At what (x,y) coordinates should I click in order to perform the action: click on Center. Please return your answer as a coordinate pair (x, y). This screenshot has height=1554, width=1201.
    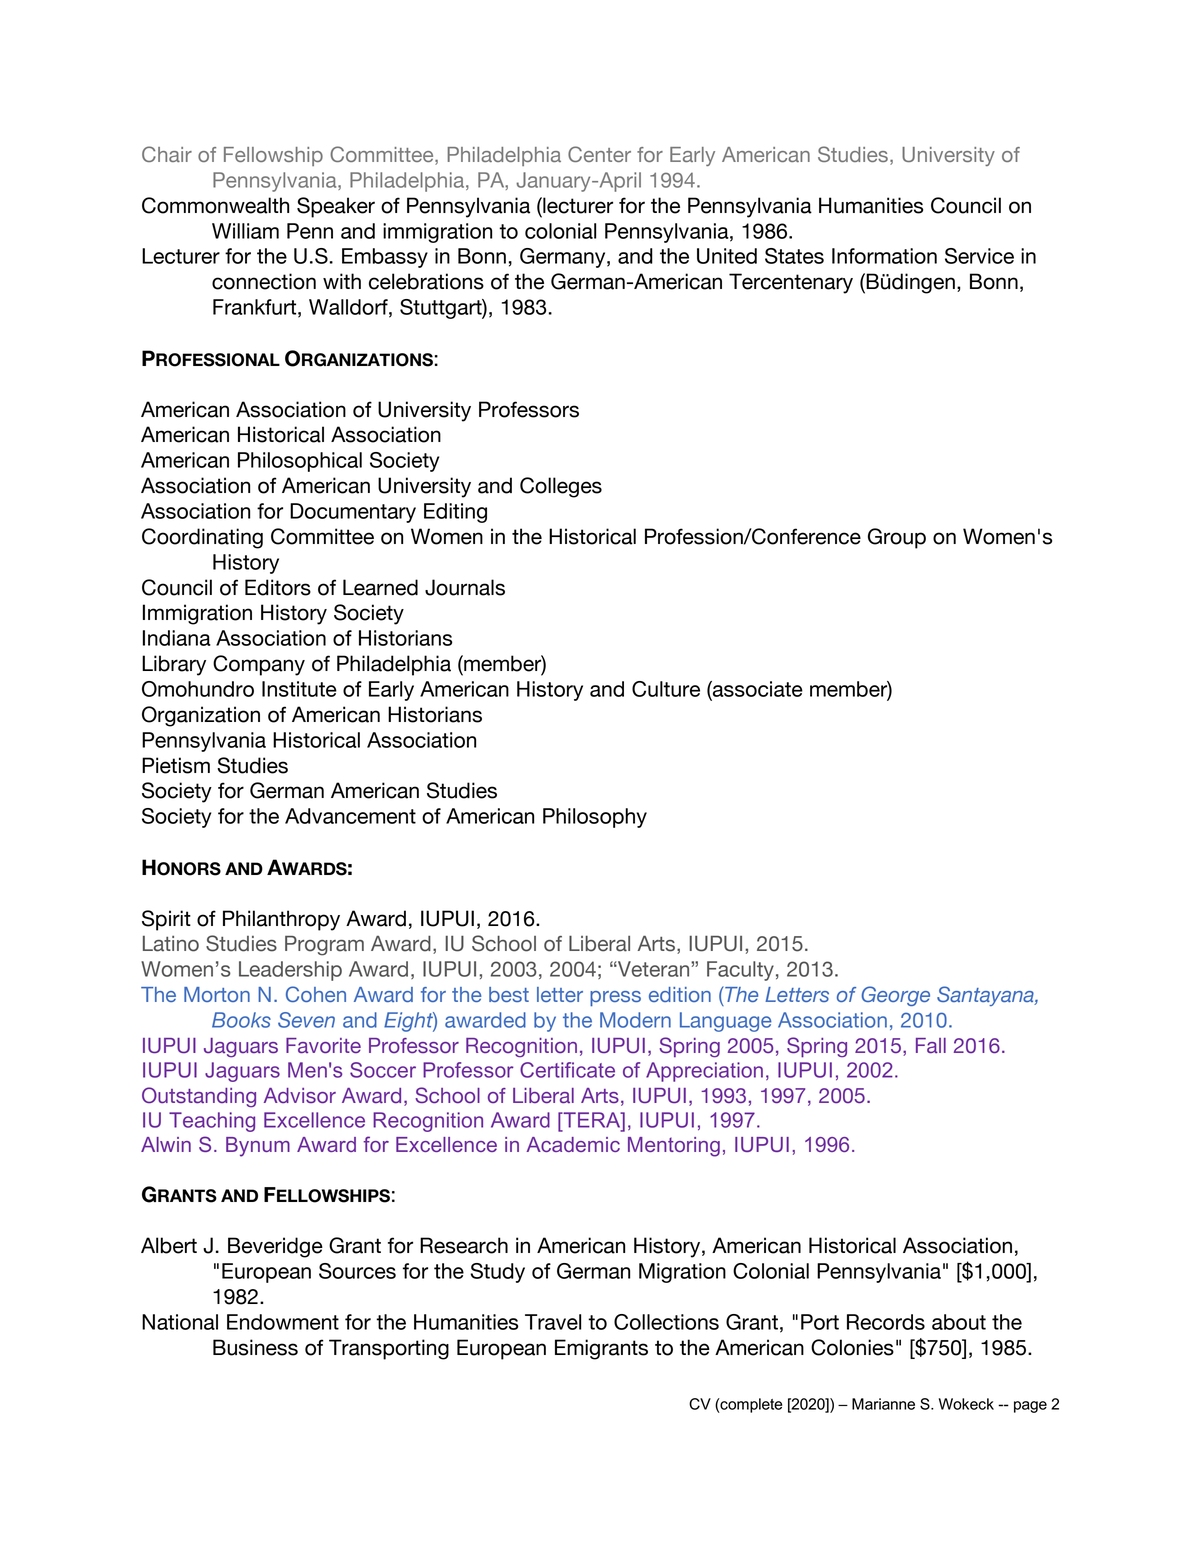
    Looking at the image, I should click on (599, 154).
